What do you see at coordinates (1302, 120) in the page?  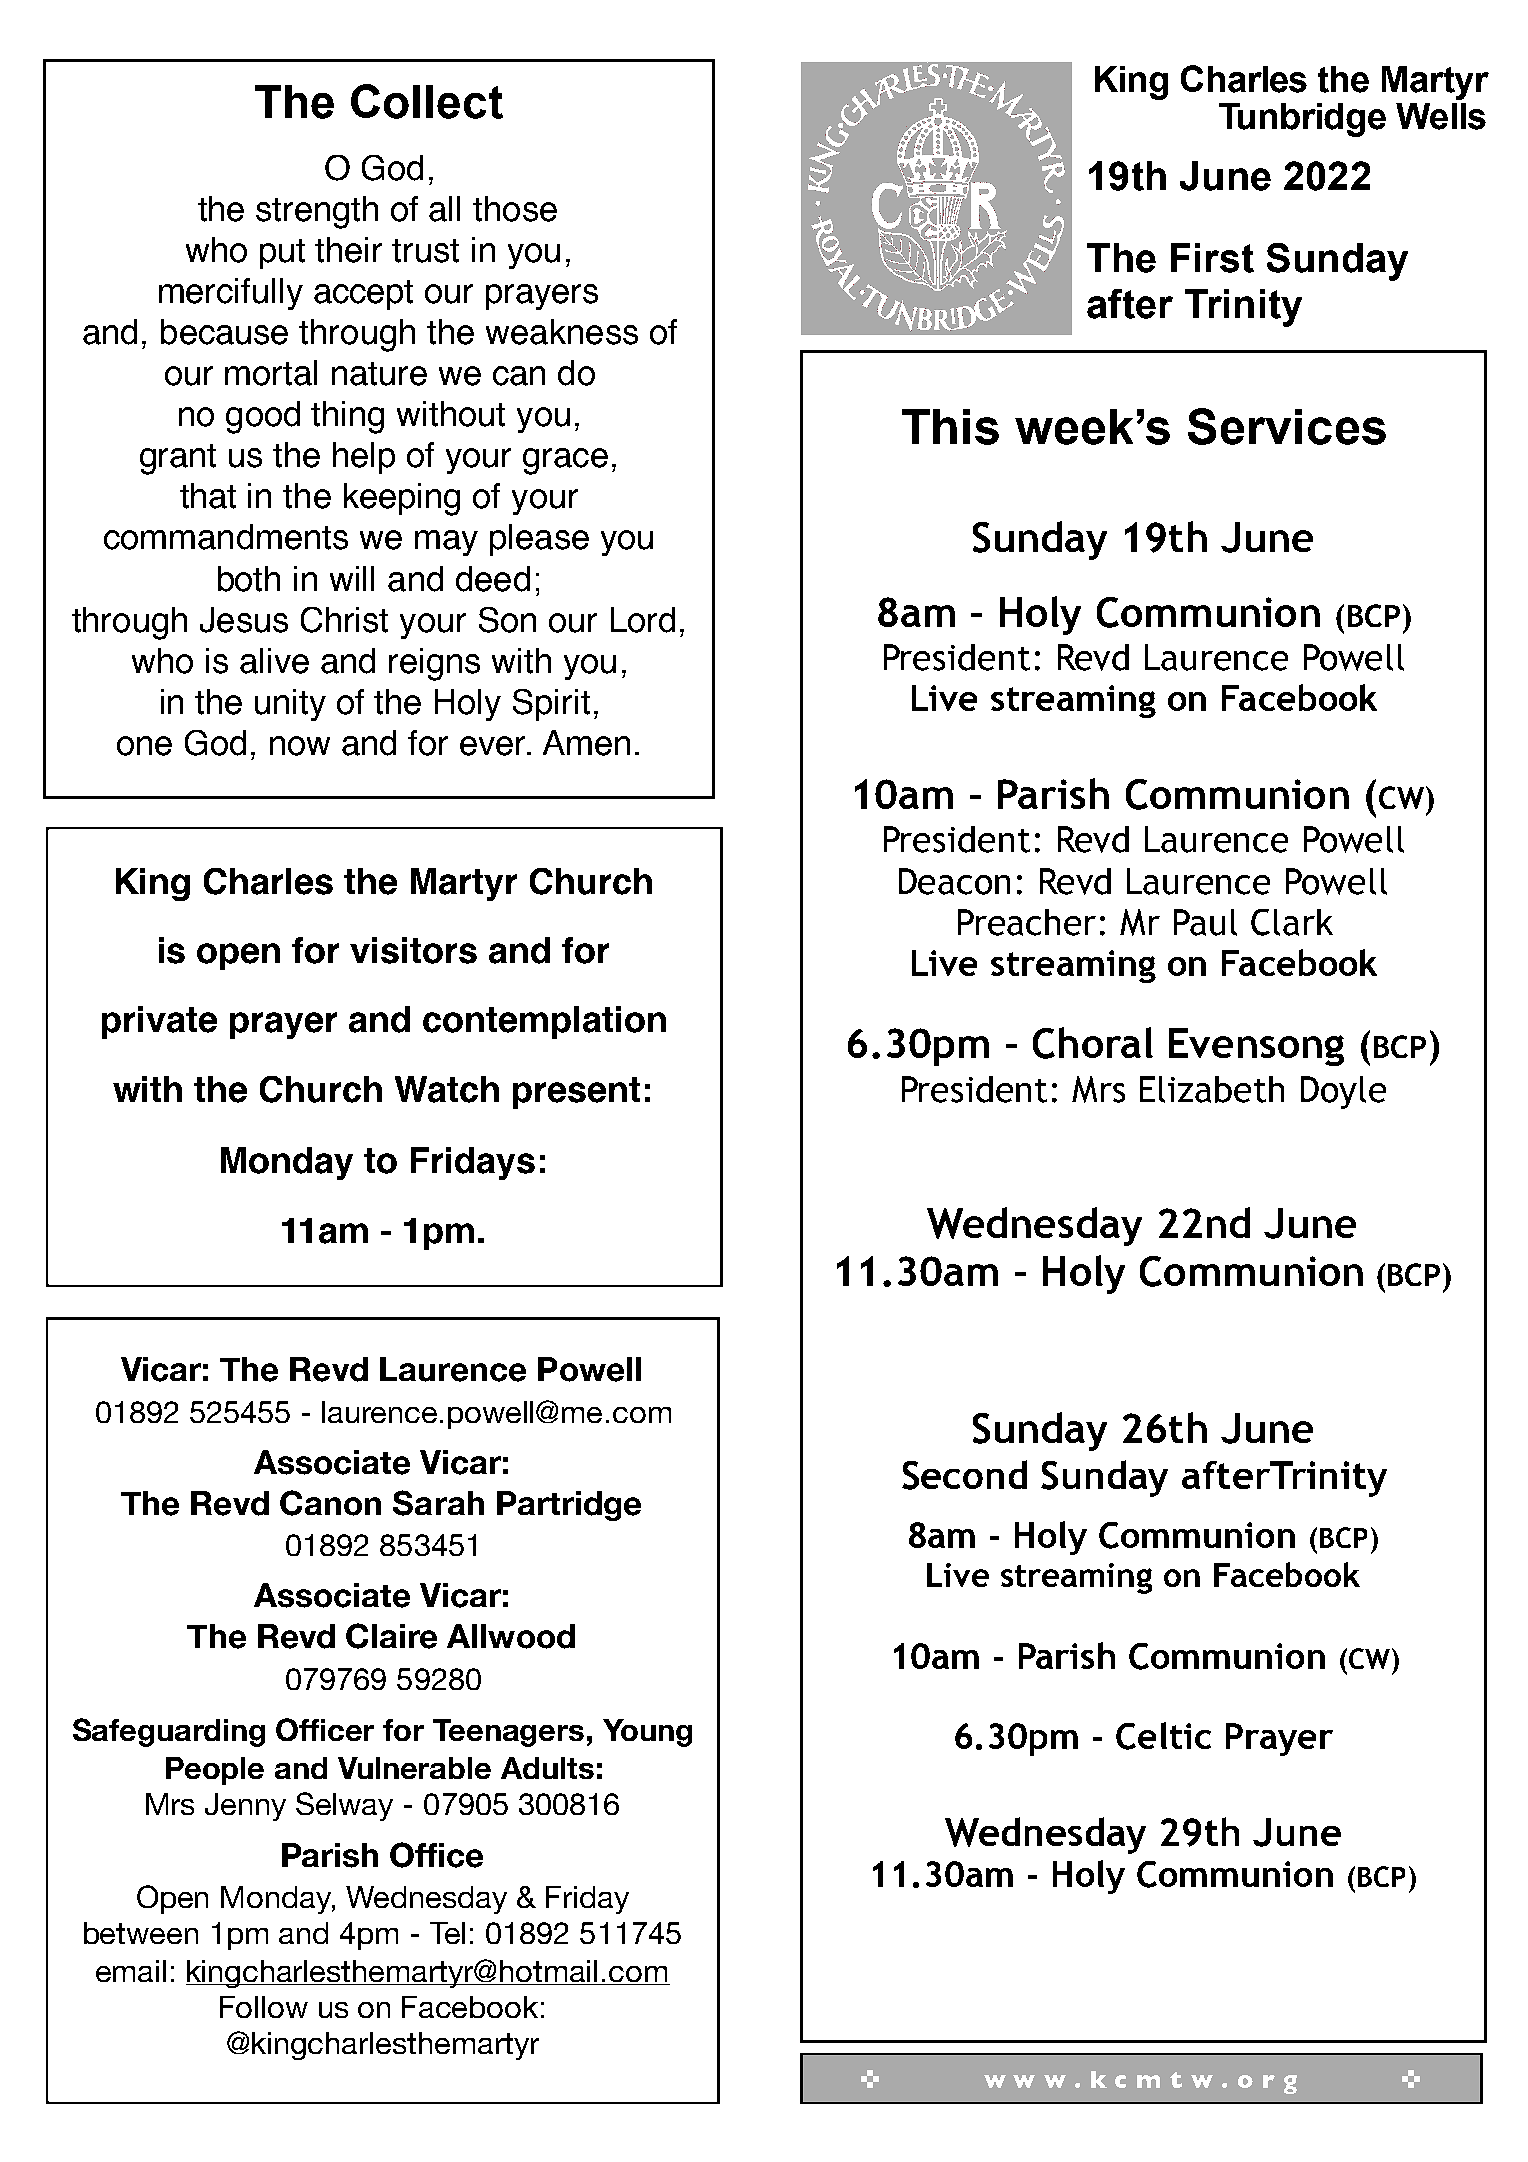 I see `Tunbridge` at bounding box center [1302, 120].
